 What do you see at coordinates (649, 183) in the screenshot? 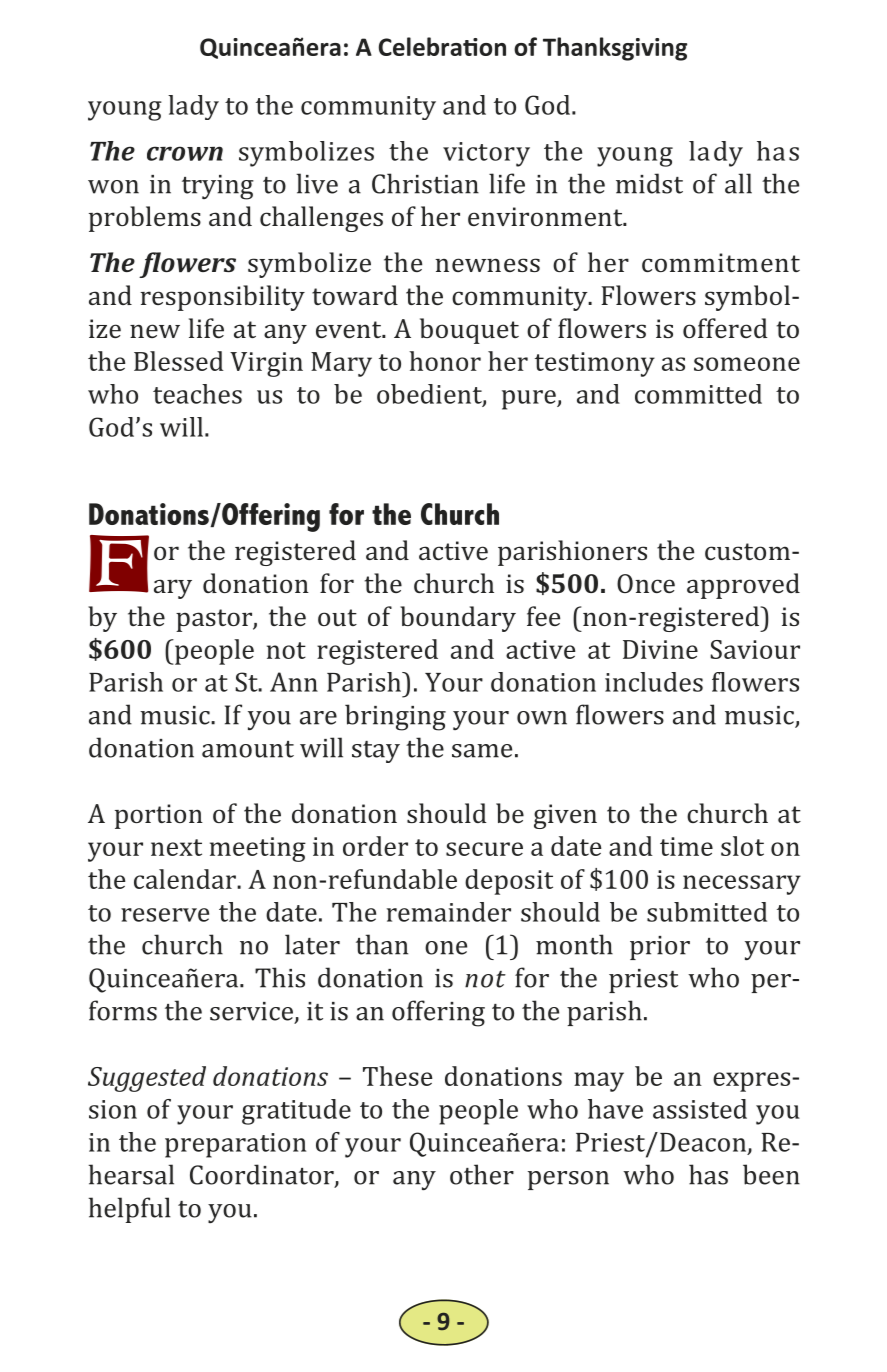
I see `midst` at bounding box center [649, 183].
